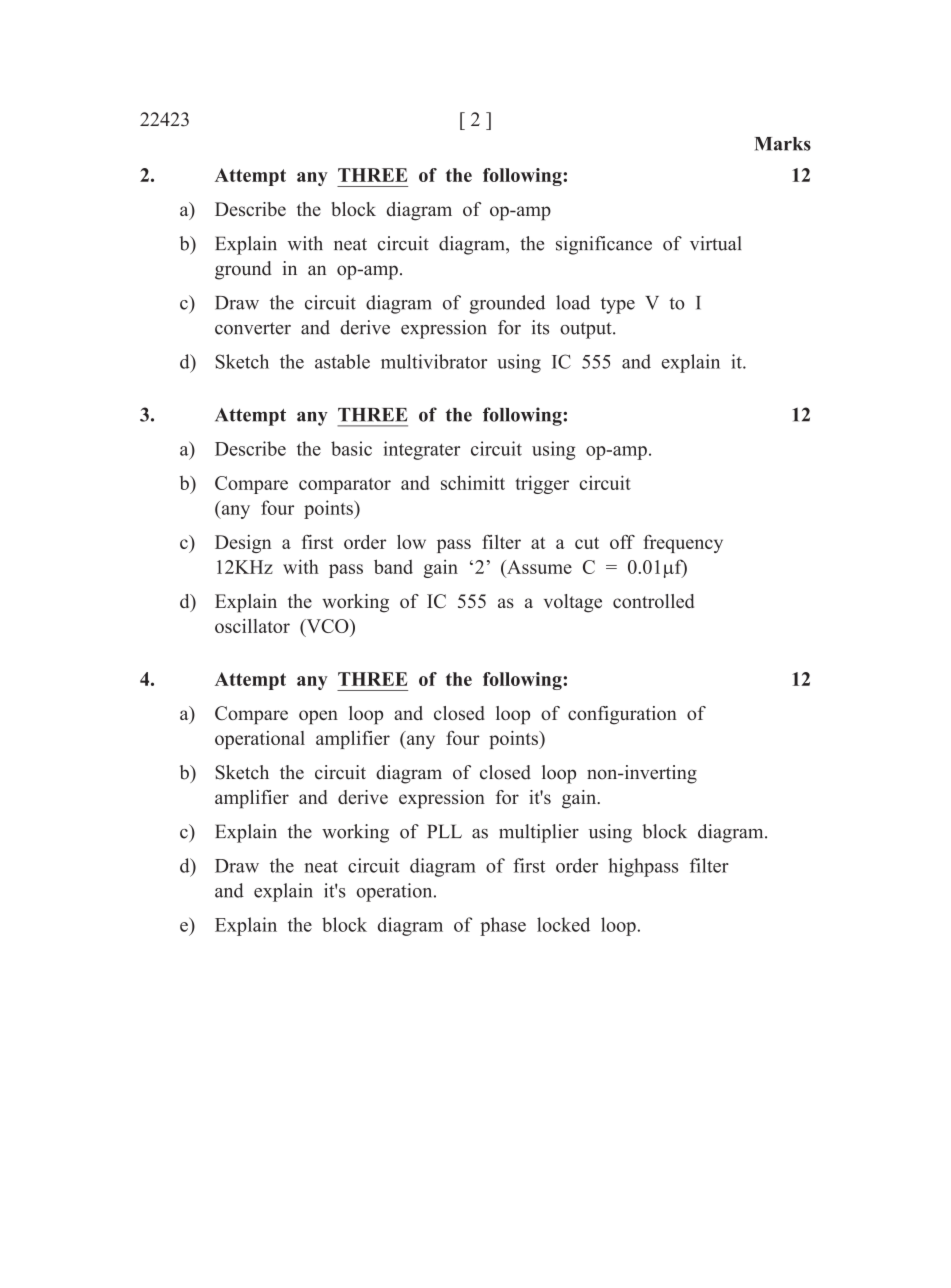 The height and width of the document is (1288, 951). I want to click on significance, so click(604, 245).
